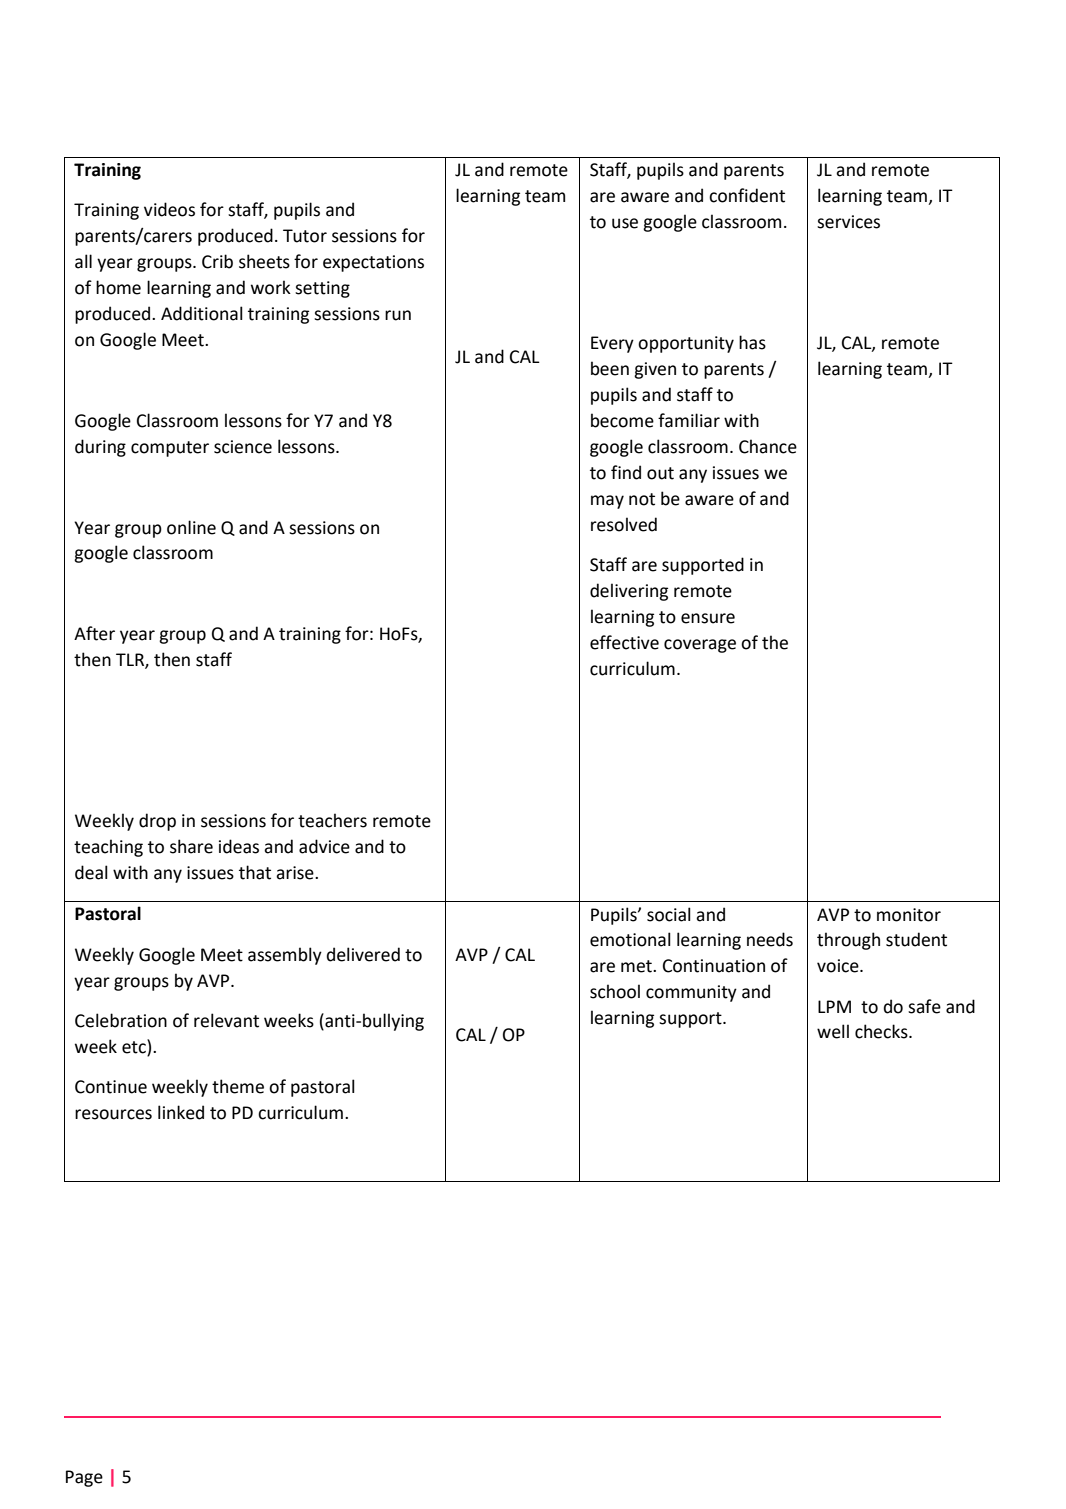 This screenshot has height=1509, width=1066. I want to click on theme, so click(238, 1086).
